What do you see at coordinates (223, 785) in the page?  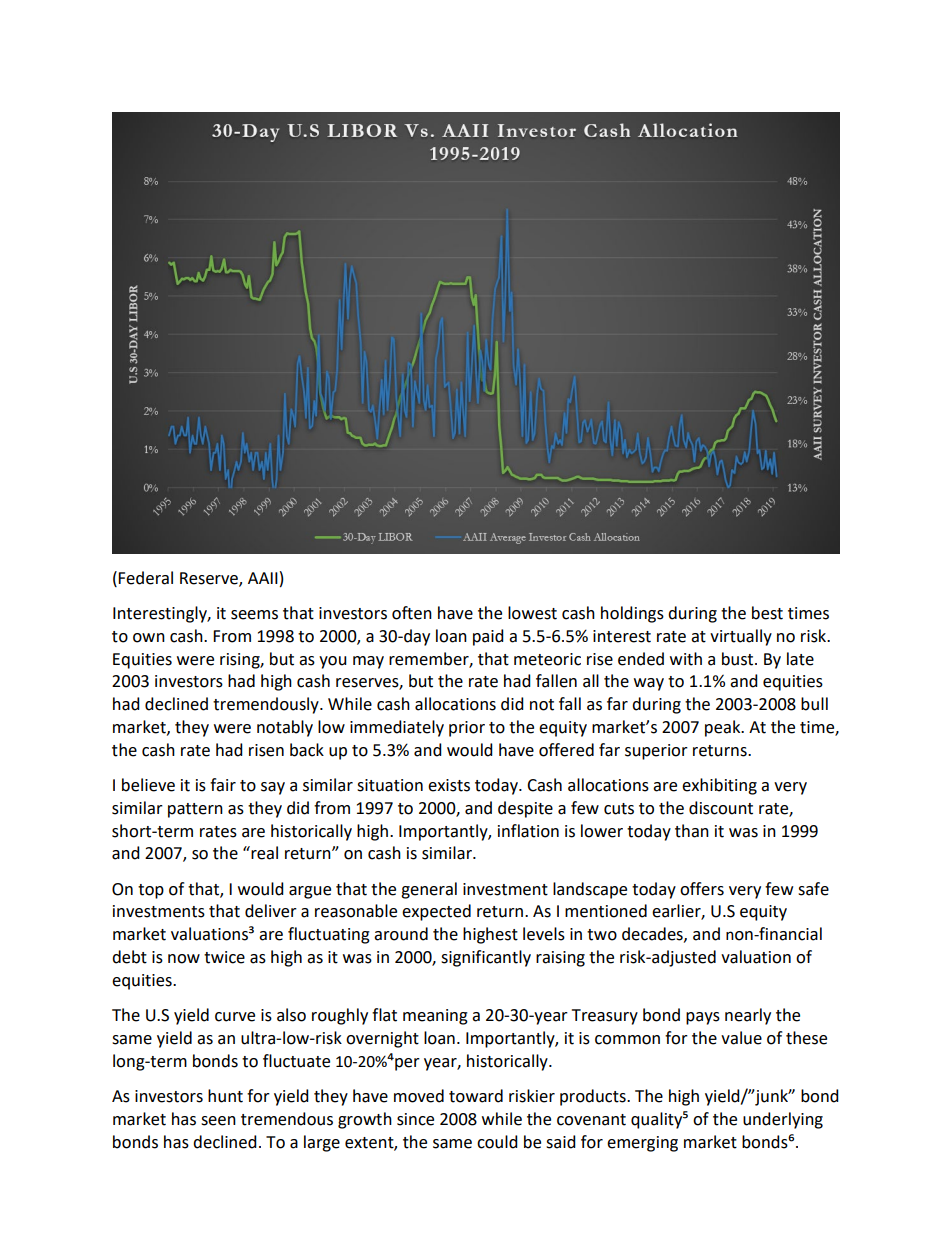 I see `fair` at bounding box center [223, 785].
